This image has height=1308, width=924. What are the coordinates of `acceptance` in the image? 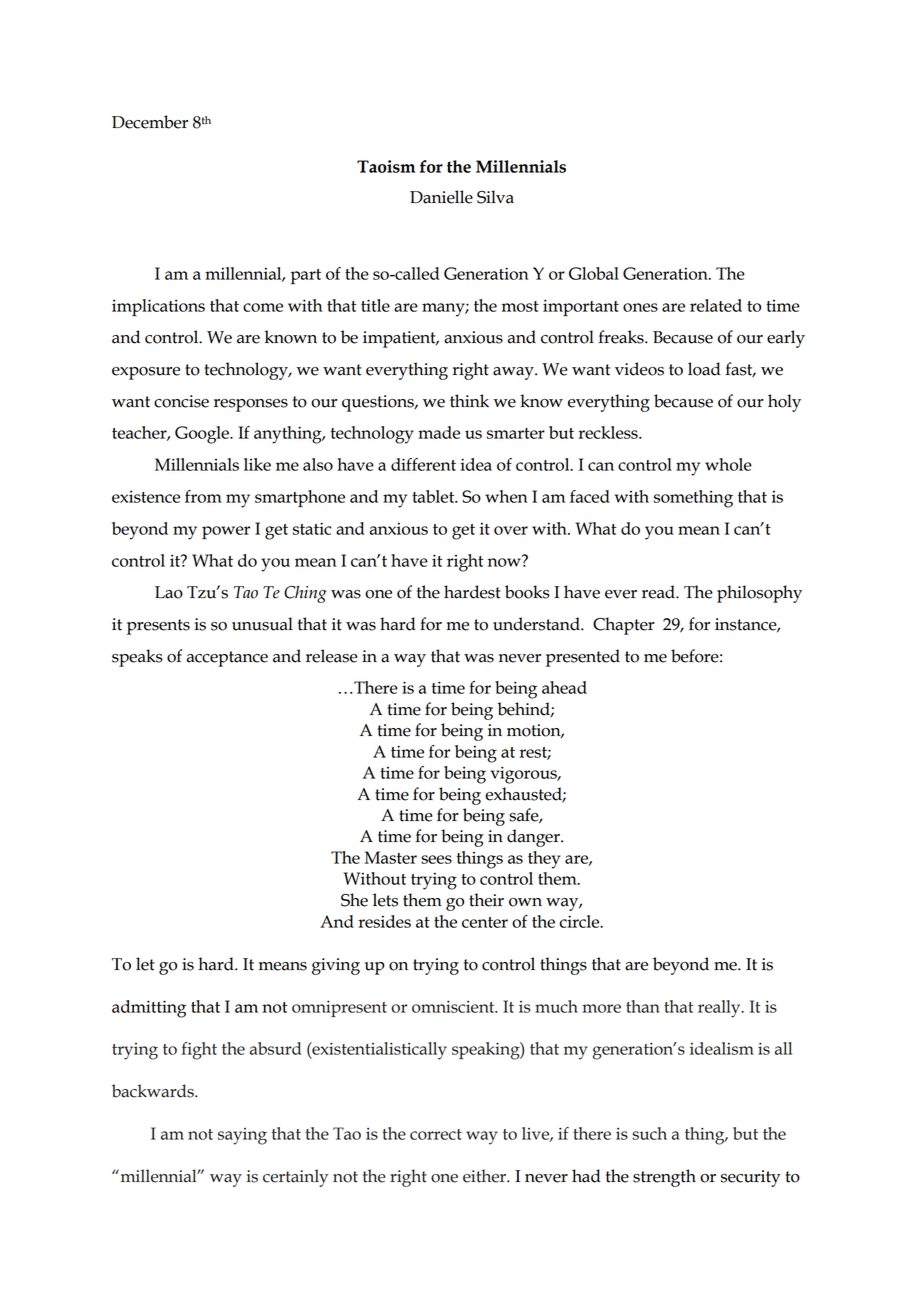 It's located at (227, 659).
